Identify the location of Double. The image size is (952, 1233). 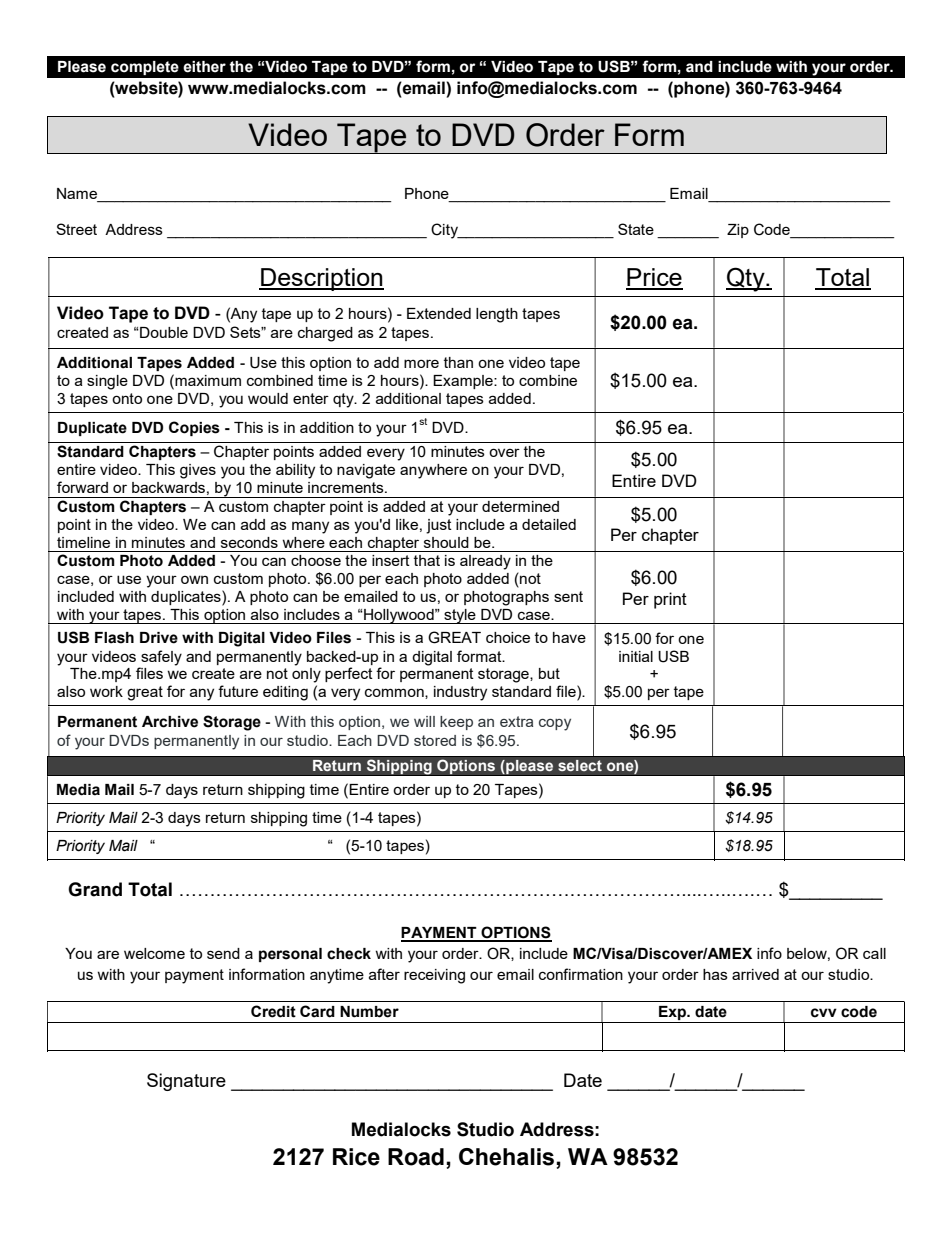
(163, 332).
